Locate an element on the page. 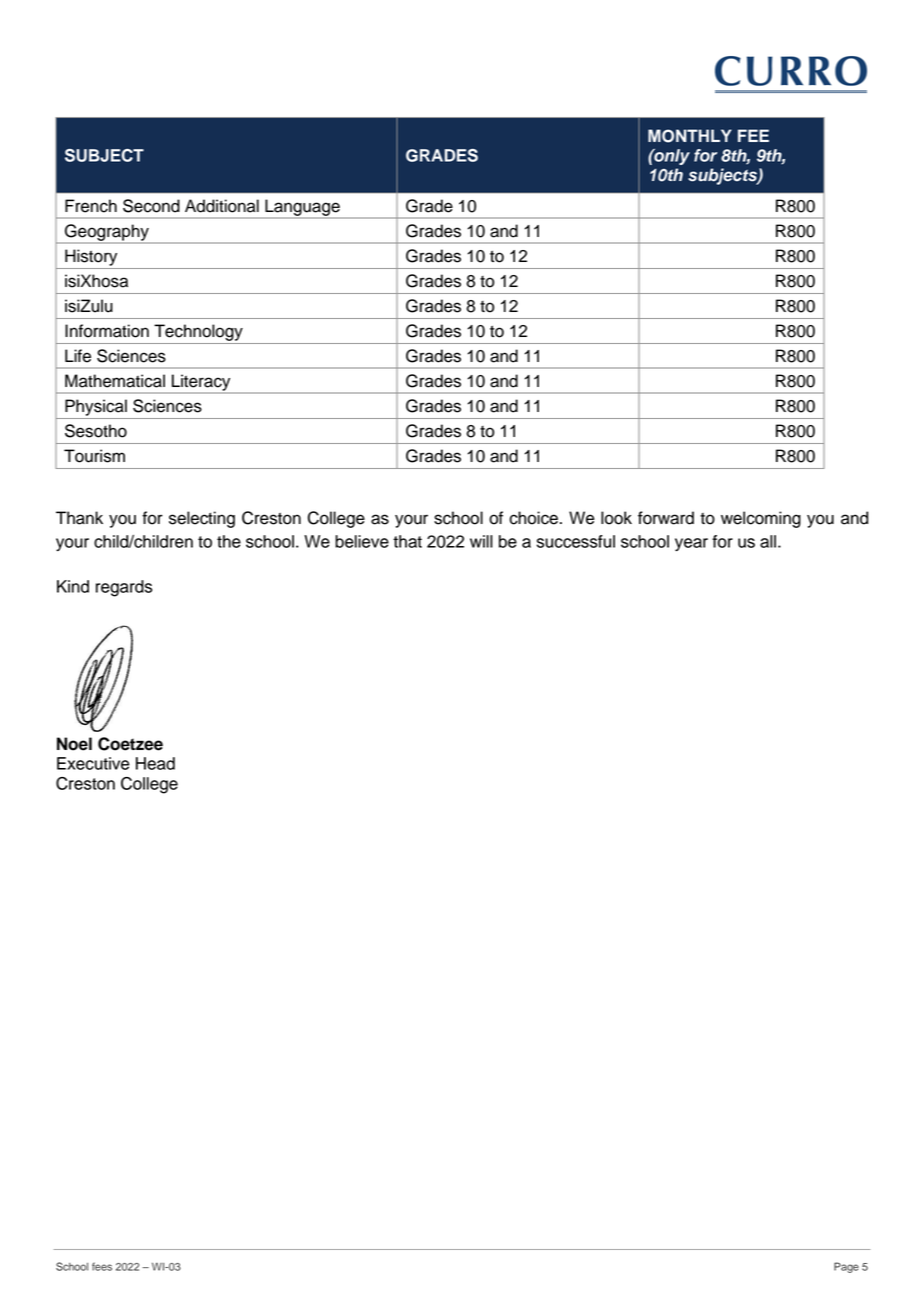 The image size is (924, 1308). Coetzee is located at coordinates (130, 744).
